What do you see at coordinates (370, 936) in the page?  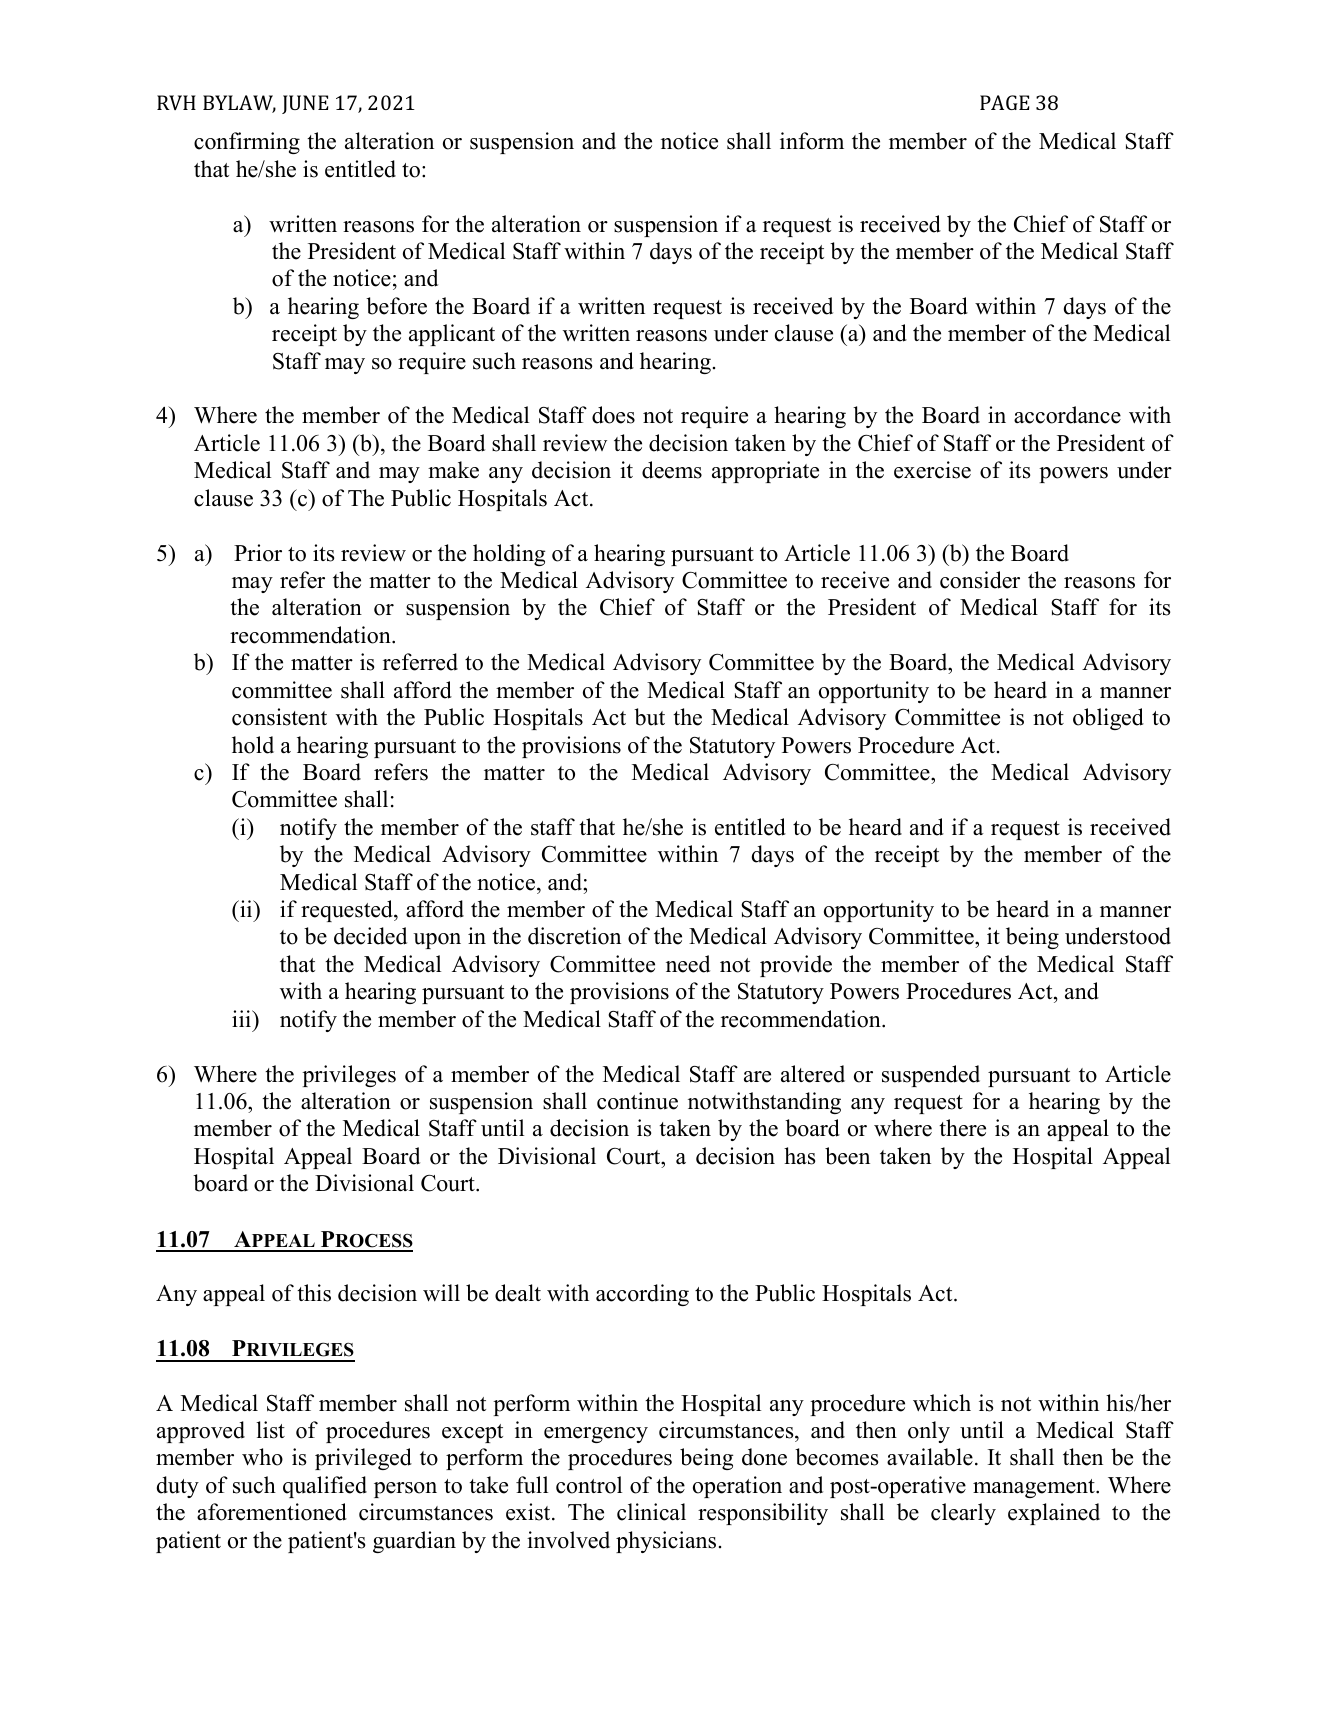 I see `decided` at bounding box center [370, 936].
